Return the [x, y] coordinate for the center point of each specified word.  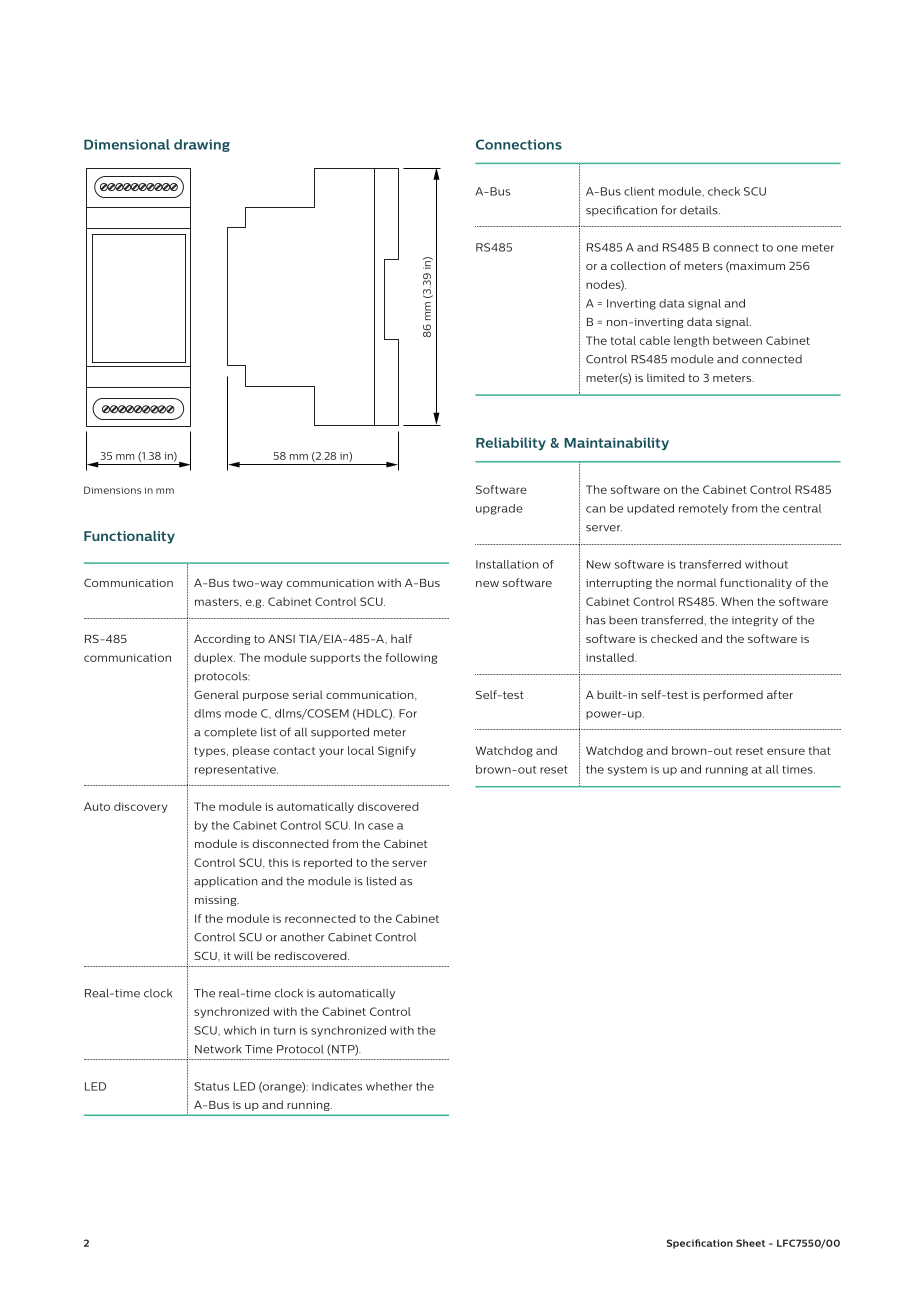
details [700, 210]
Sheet [750, 1243]
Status [211, 1086]
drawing [202, 145]
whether [389, 1086]
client [639, 191]
